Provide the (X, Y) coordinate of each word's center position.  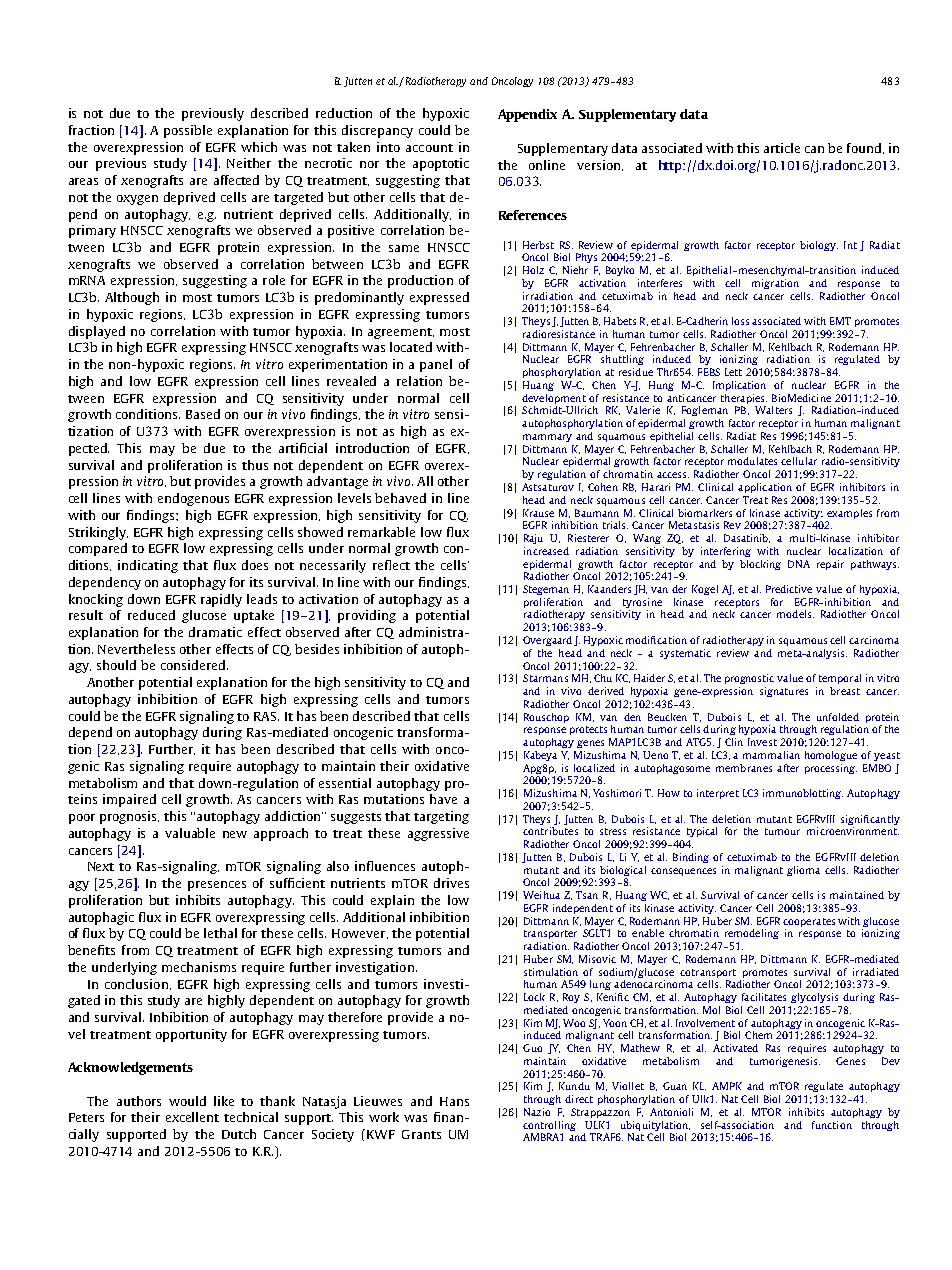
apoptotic (441, 164)
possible (188, 131)
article (782, 148)
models (795, 614)
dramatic (215, 632)
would (187, 1101)
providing (367, 616)
